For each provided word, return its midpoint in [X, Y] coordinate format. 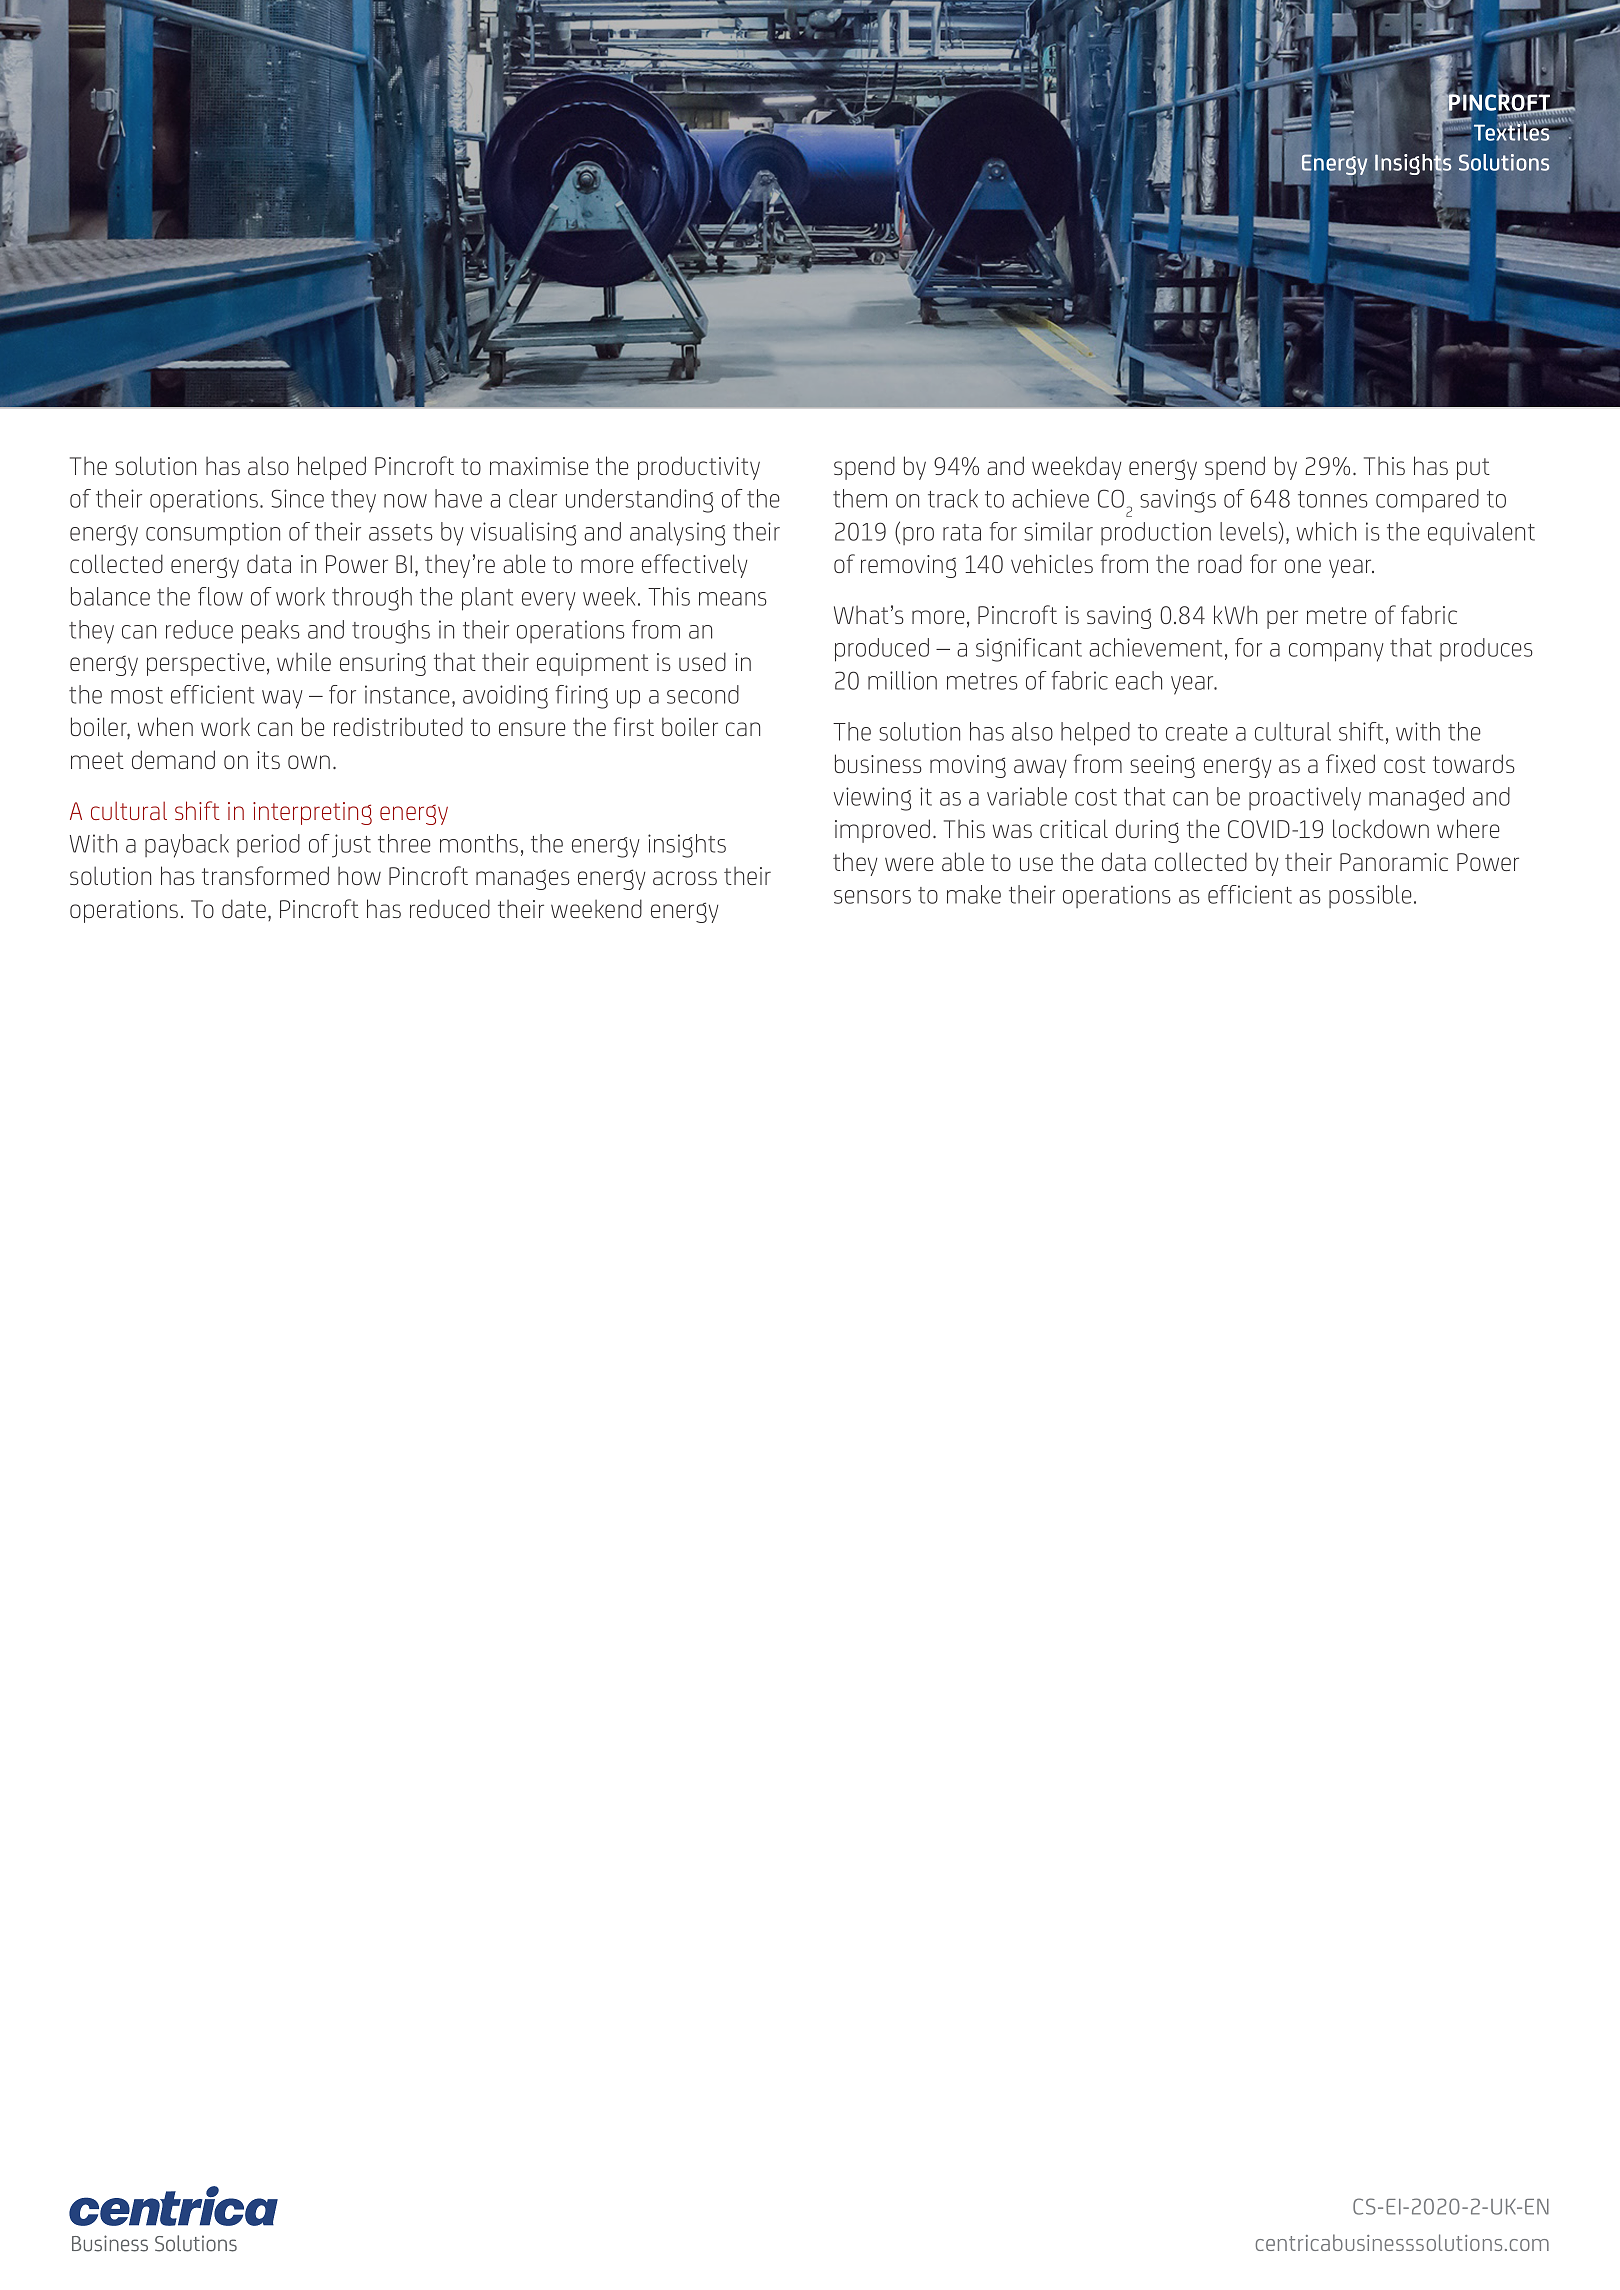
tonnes [1333, 499]
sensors [872, 897]
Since [297, 498]
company [1336, 652]
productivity [699, 468]
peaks [271, 632]
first [633, 726]
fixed [1350, 763]
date [244, 908]
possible [1370, 896]
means [733, 599]
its [268, 760]
